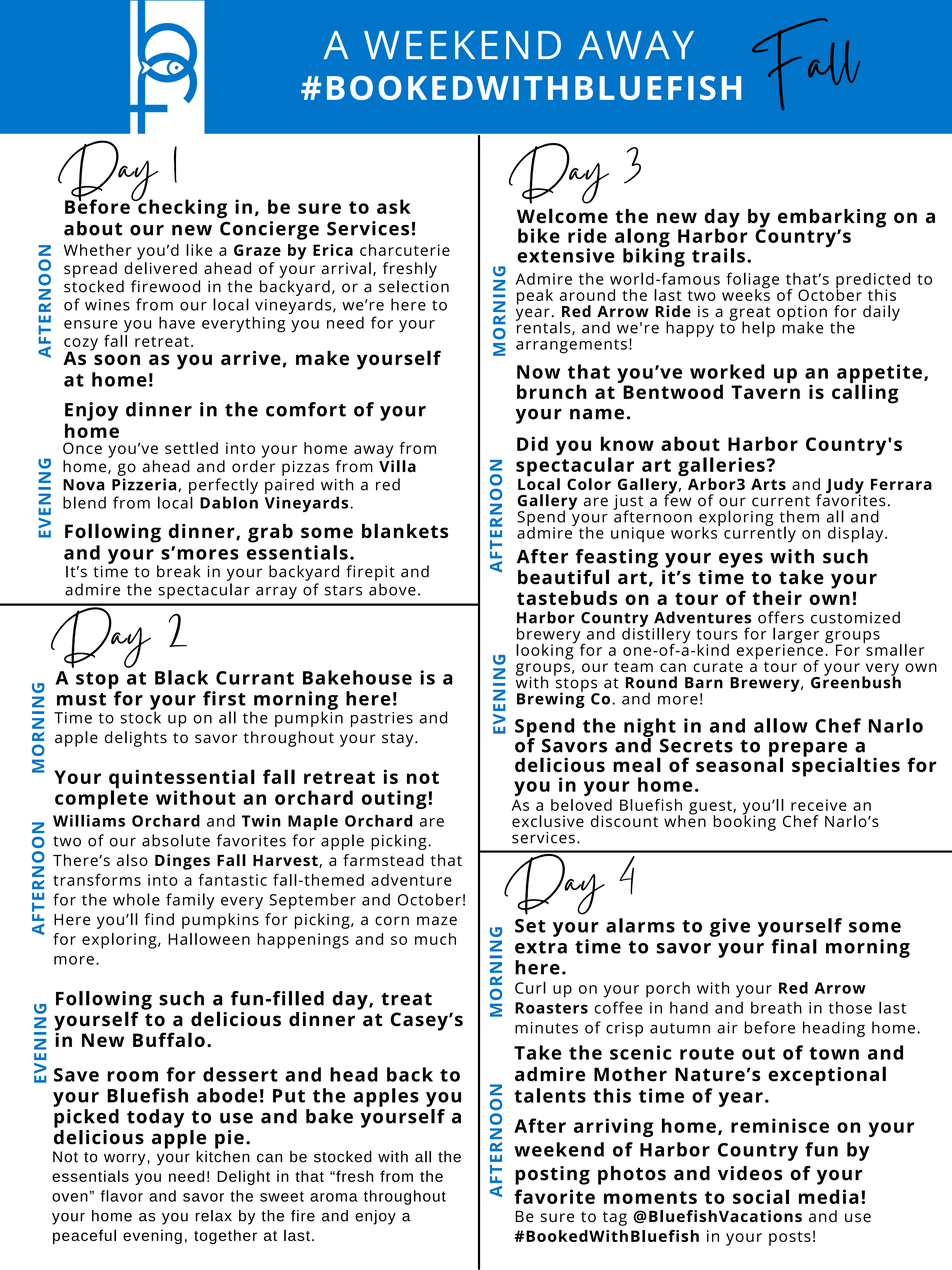  Describe the element at coordinates (213, 1216) in the screenshot. I see `relax` at that location.
